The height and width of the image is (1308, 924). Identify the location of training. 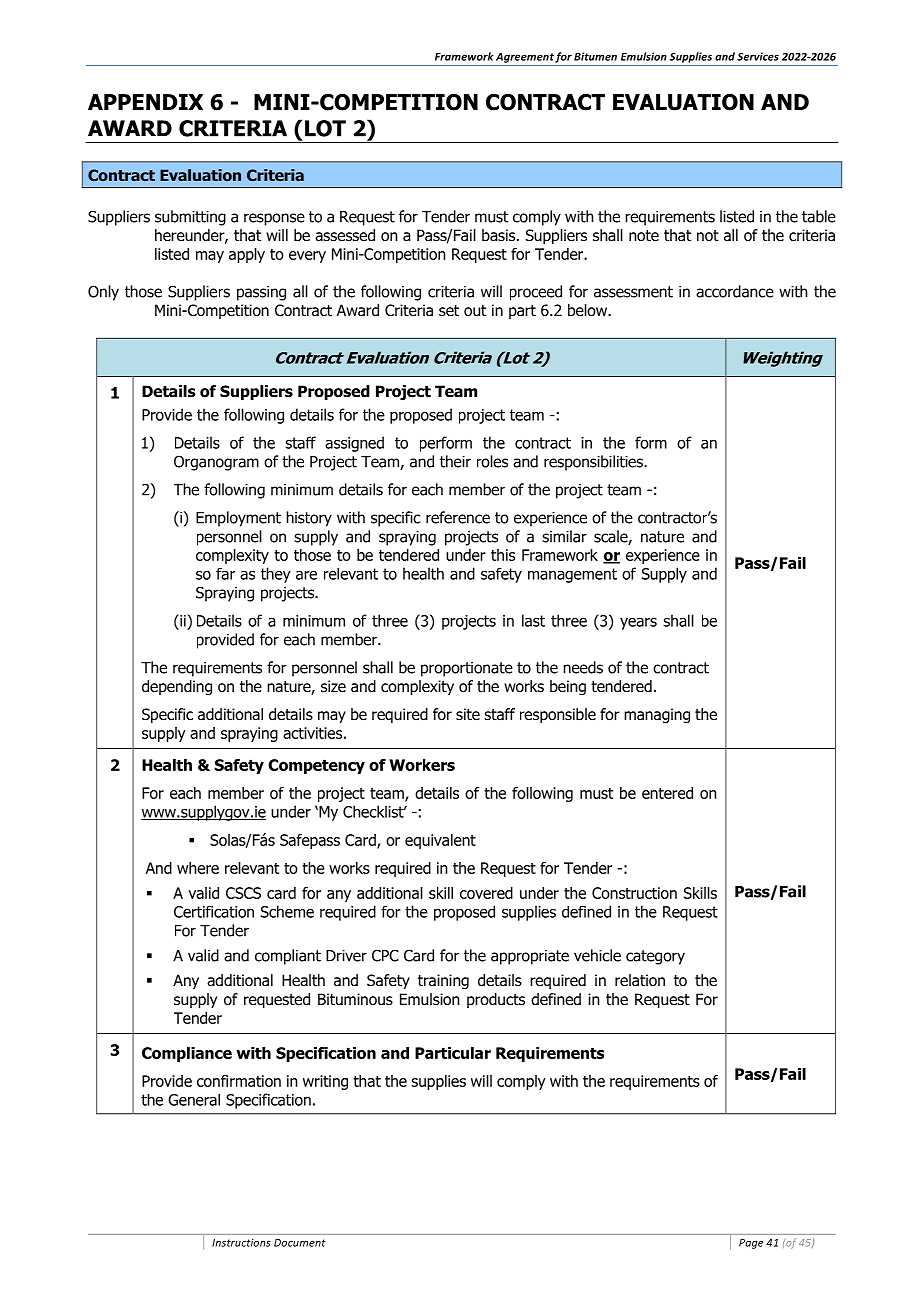
(443, 982).
